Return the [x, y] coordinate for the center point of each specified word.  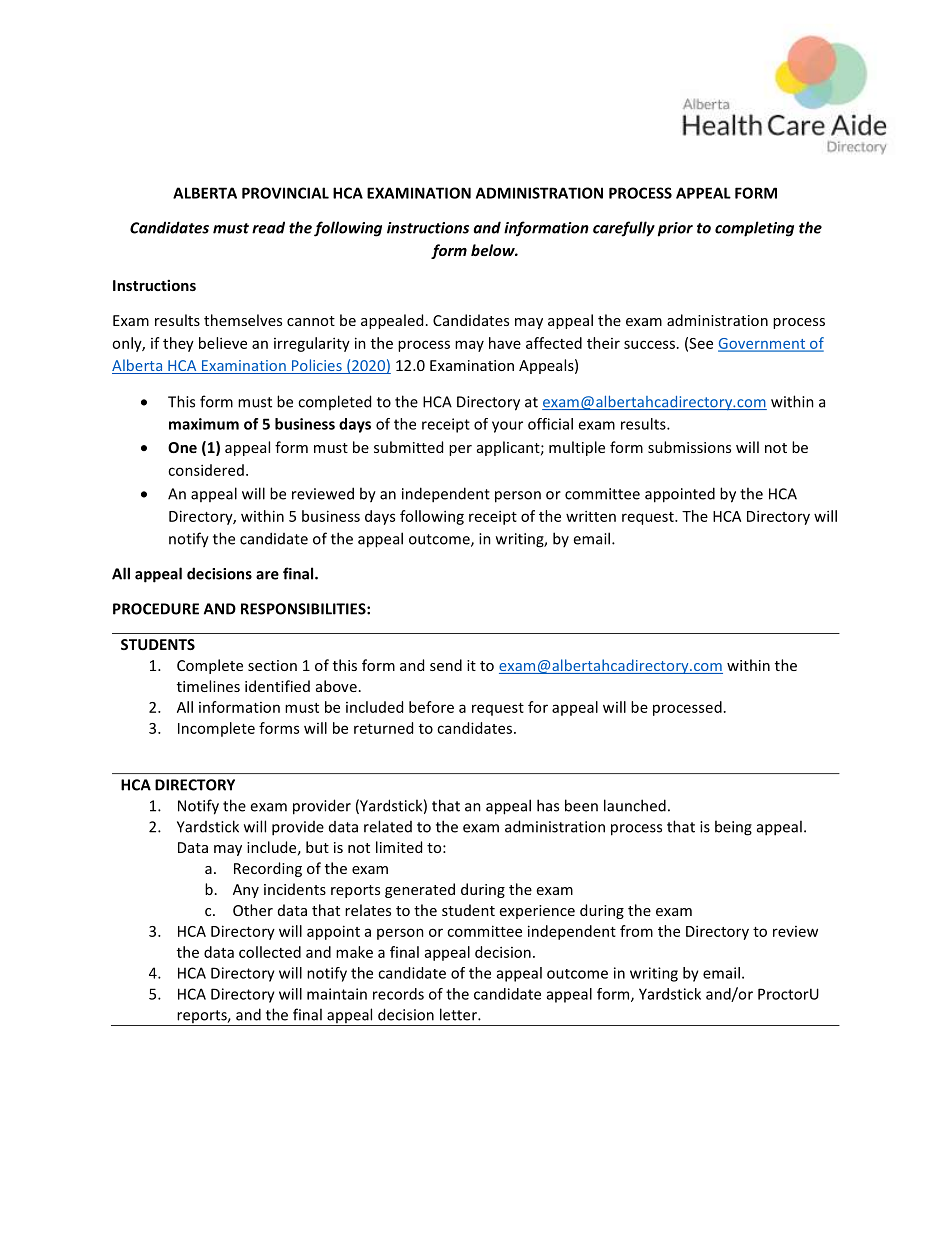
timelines [208, 686]
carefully [624, 229]
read [268, 227]
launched [635, 805]
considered [206, 470]
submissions [689, 447]
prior [675, 229]
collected [270, 952]
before [431, 707]
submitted [408, 447]
